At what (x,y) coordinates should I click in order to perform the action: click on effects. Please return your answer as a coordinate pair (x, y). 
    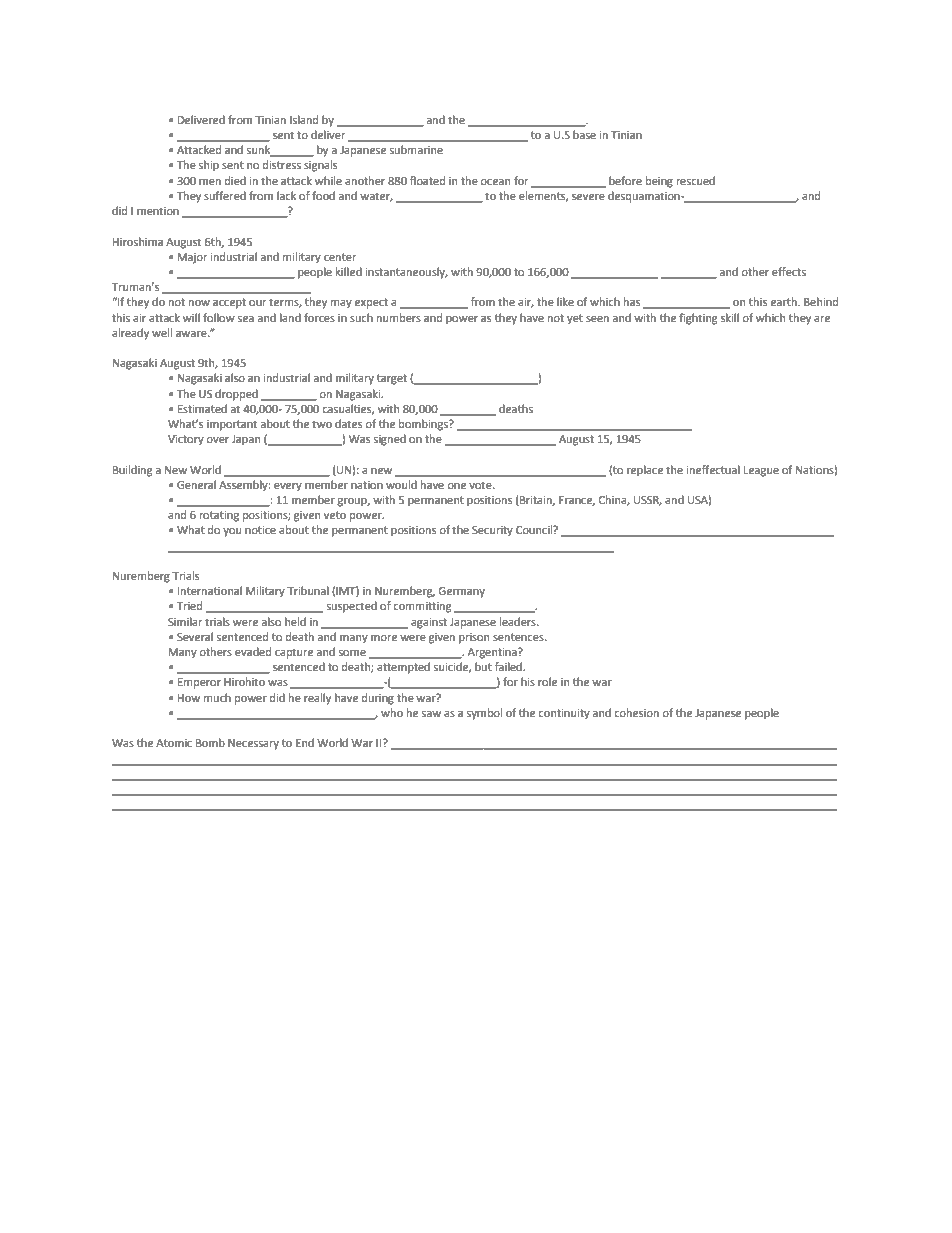
    Looking at the image, I should click on (789, 271).
